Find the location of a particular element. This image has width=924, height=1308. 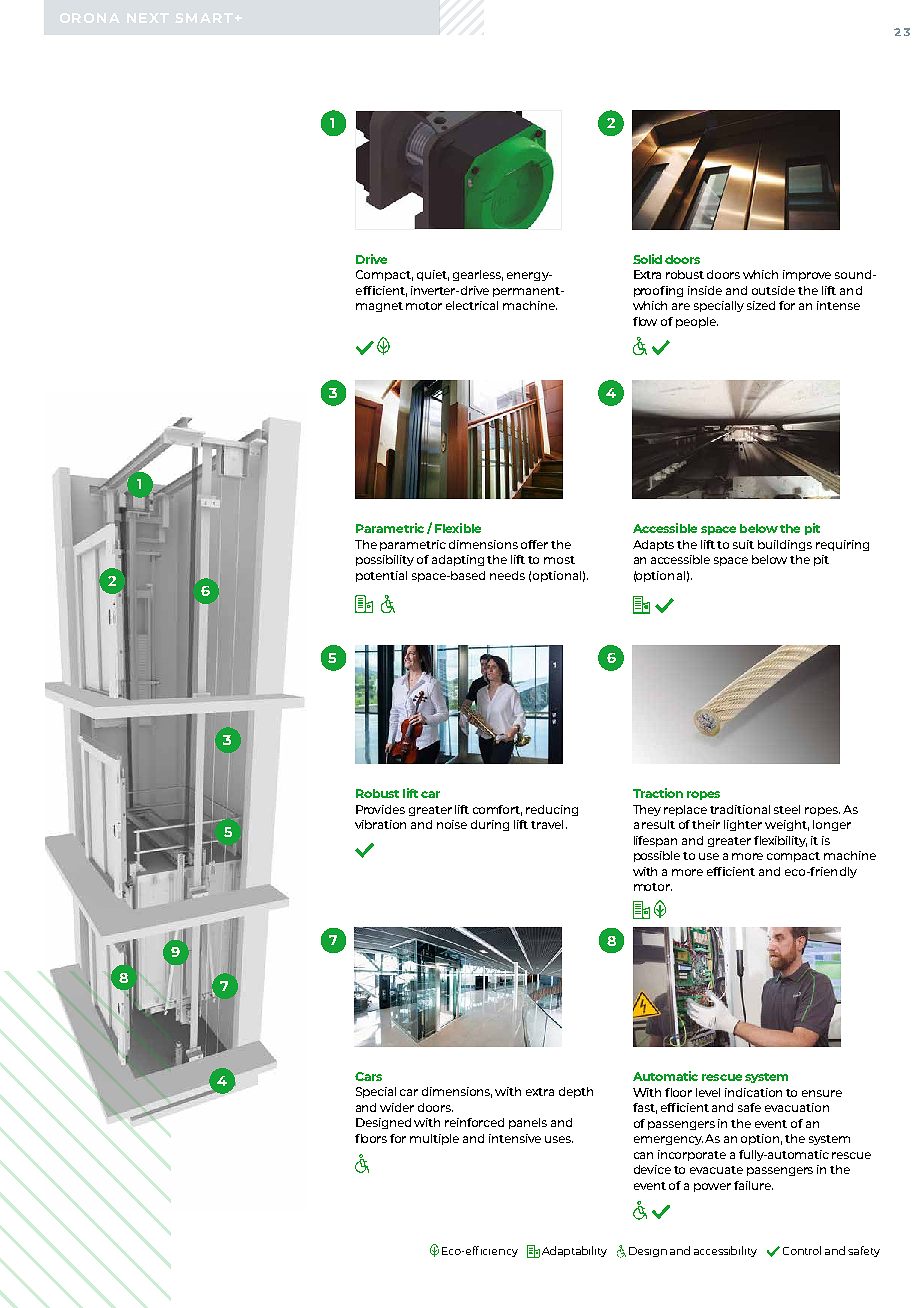

Control is located at coordinates (802, 1250).
